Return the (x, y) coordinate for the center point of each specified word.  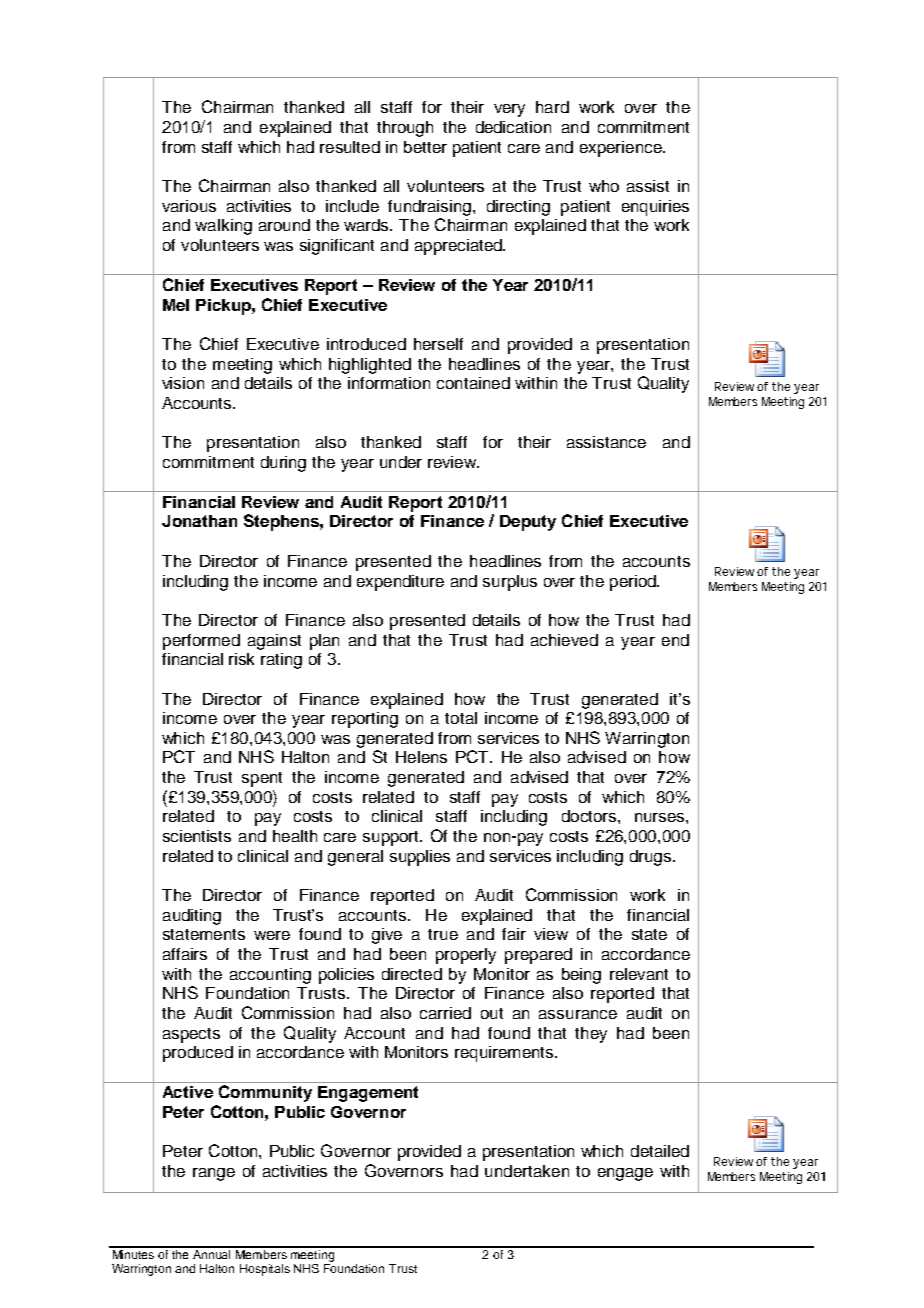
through (405, 129)
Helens (421, 757)
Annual (212, 1253)
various (189, 206)
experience (622, 149)
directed (412, 974)
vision (183, 383)
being (581, 976)
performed (201, 642)
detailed (660, 1151)
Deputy (528, 523)
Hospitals (265, 1270)
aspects (191, 1035)
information (389, 383)
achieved (564, 640)
